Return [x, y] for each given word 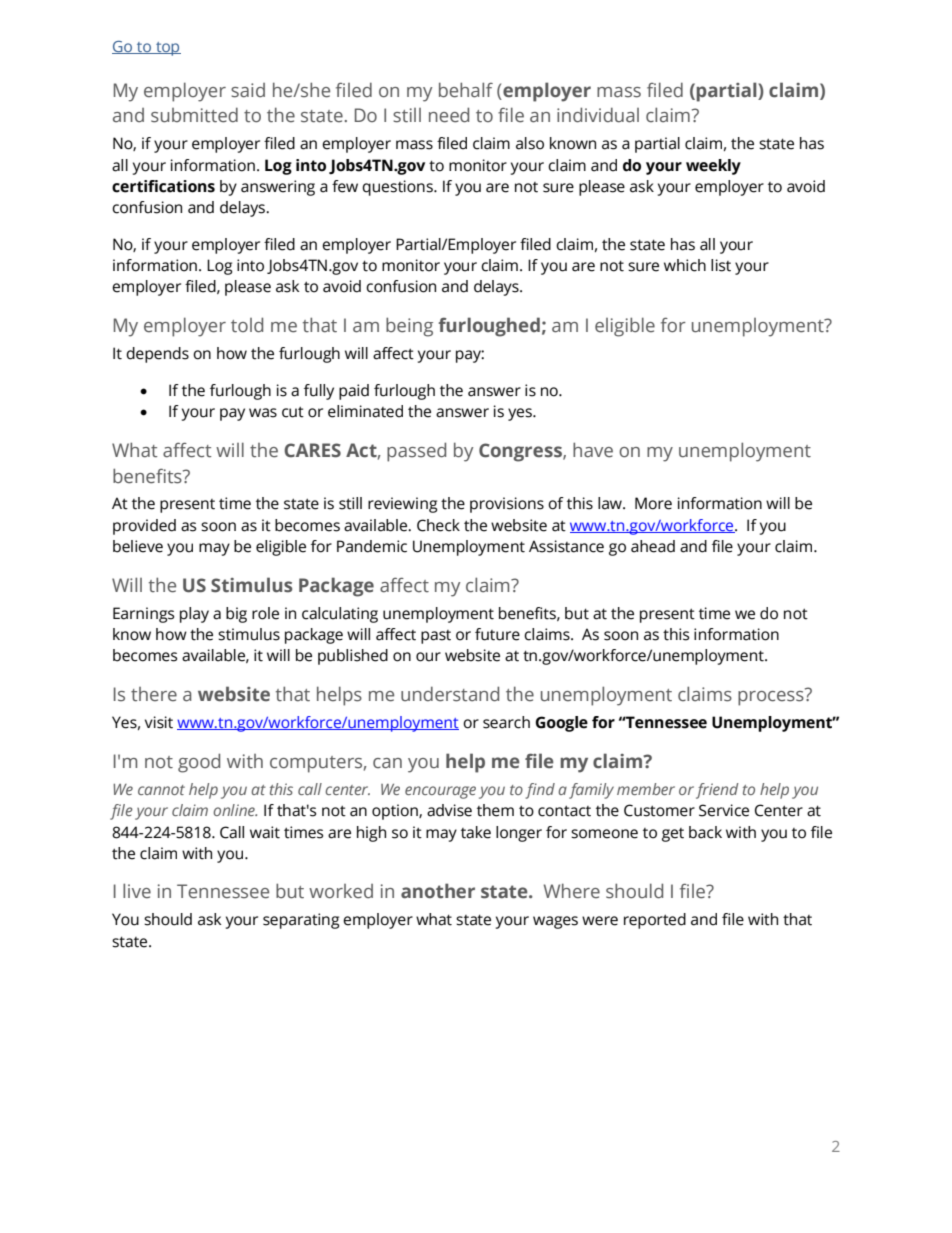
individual [598, 115]
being [409, 327]
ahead [653, 546]
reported [655, 921]
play [194, 615]
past [436, 637]
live [137, 891]
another [438, 891]
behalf [466, 90]
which [685, 265]
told [247, 325]
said [248, 90]
